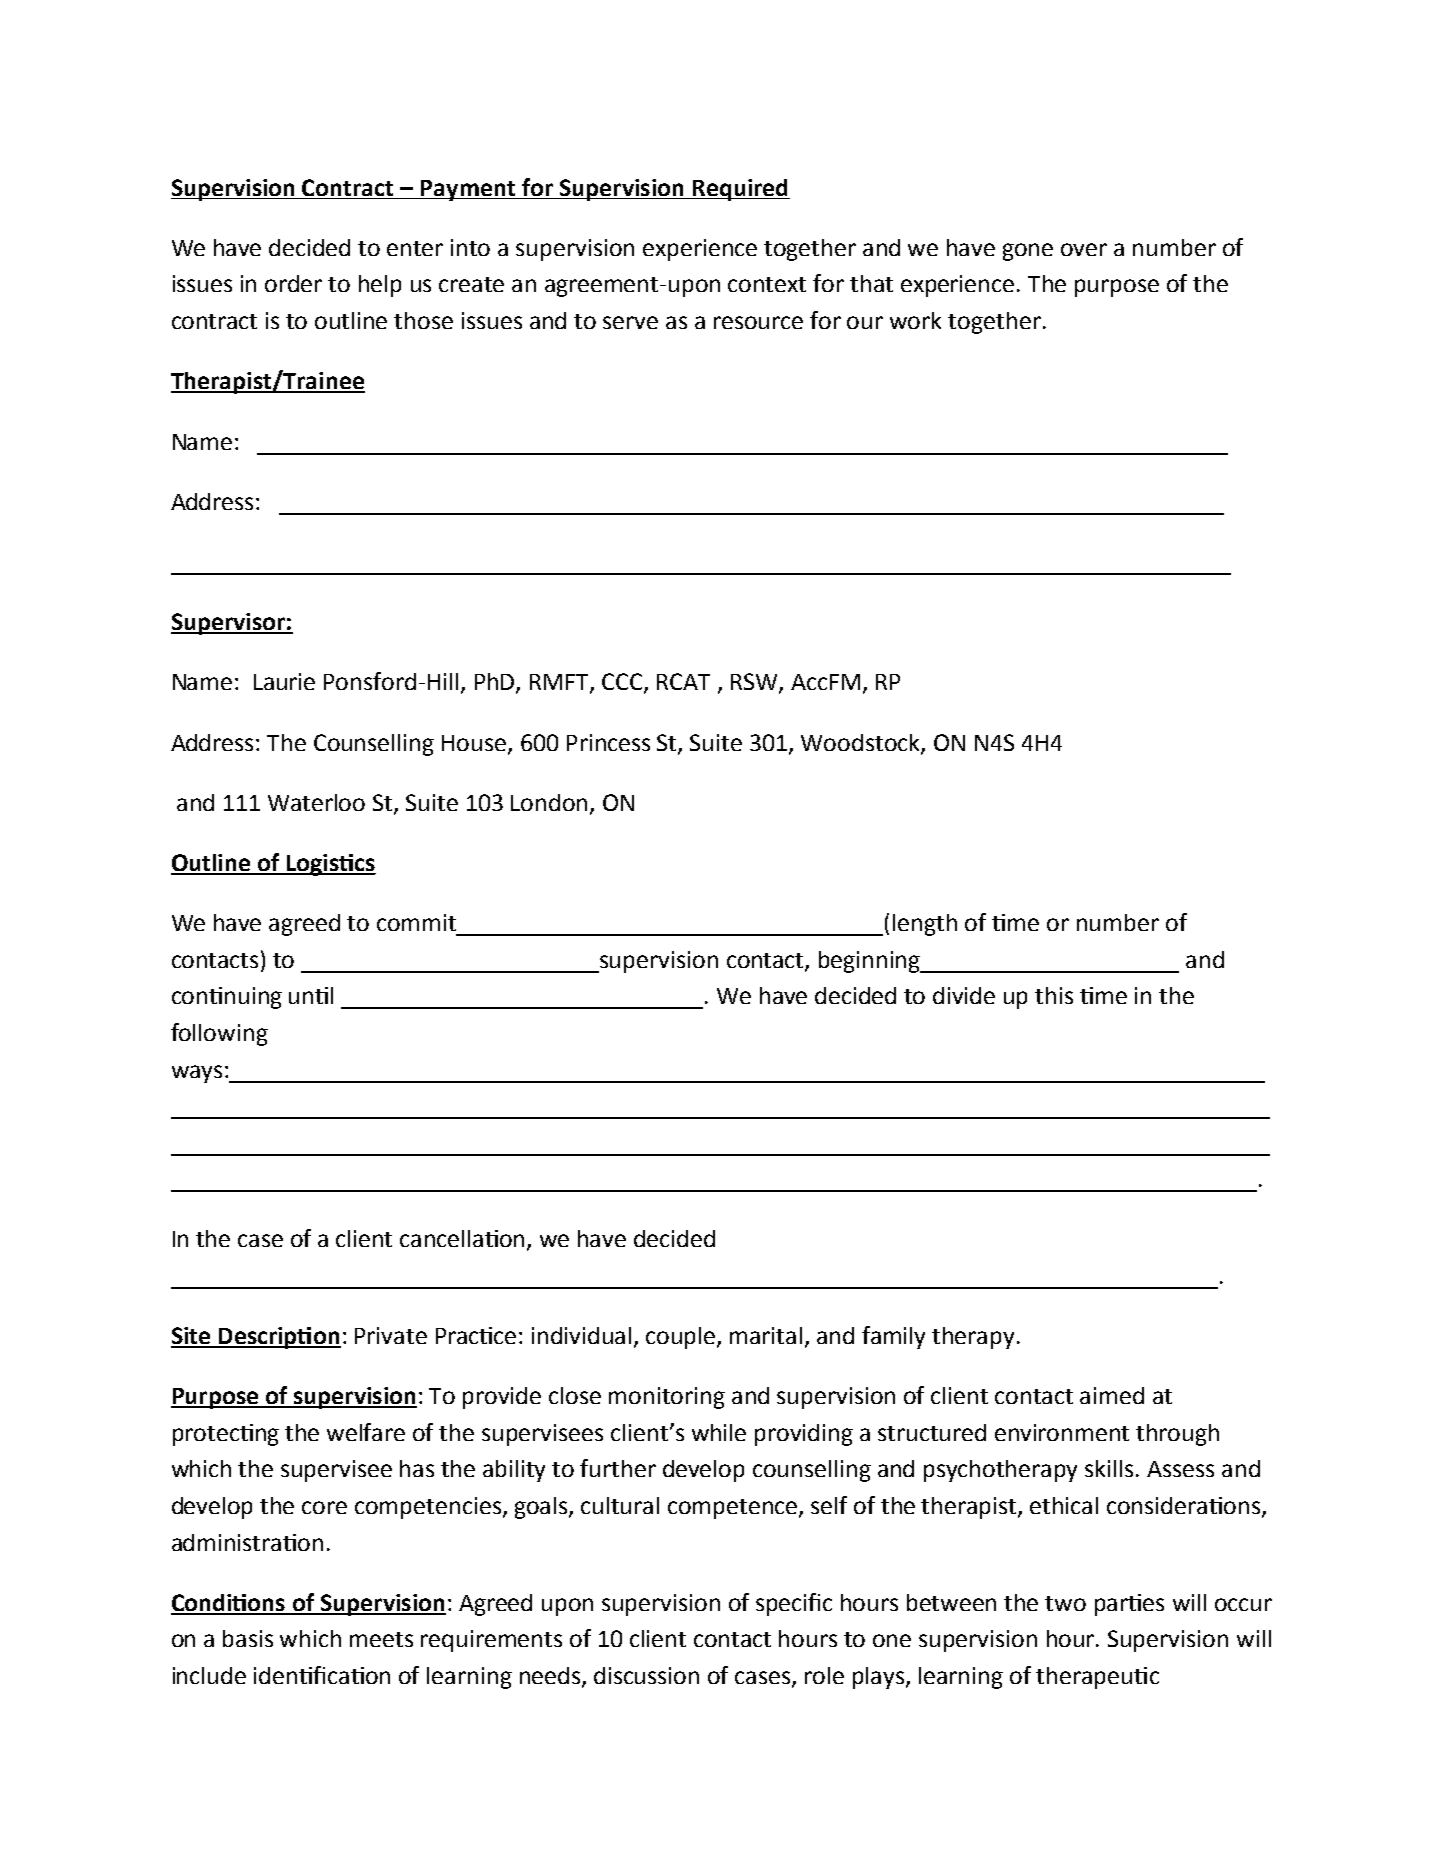 The width and height of the screenshot is (1448, 1874). Describe the element at coordinates (740, 190) in the screenshot. I see `Required` at that location.
